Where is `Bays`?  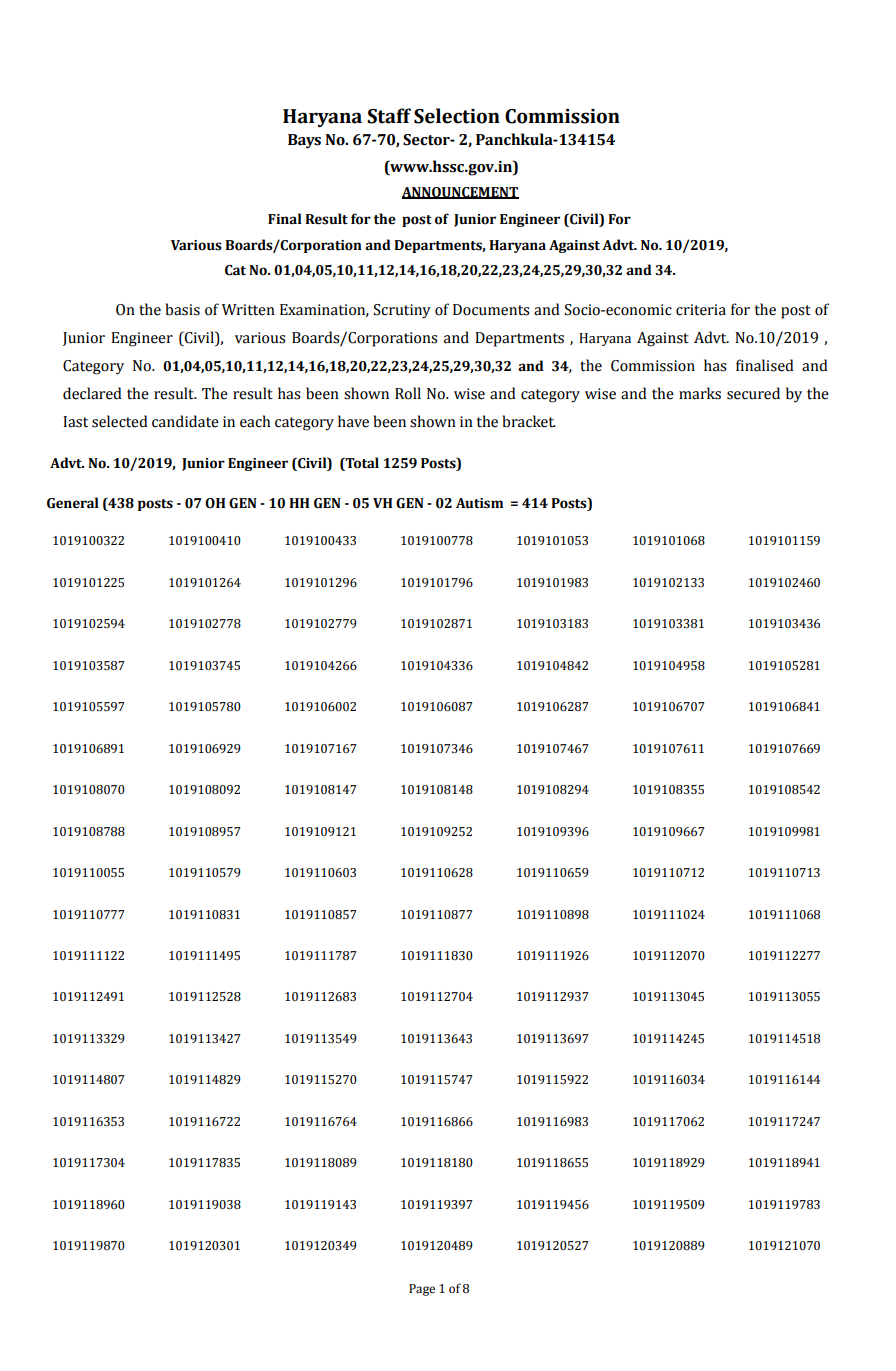 Bays is located at coordinates (304, 141).
